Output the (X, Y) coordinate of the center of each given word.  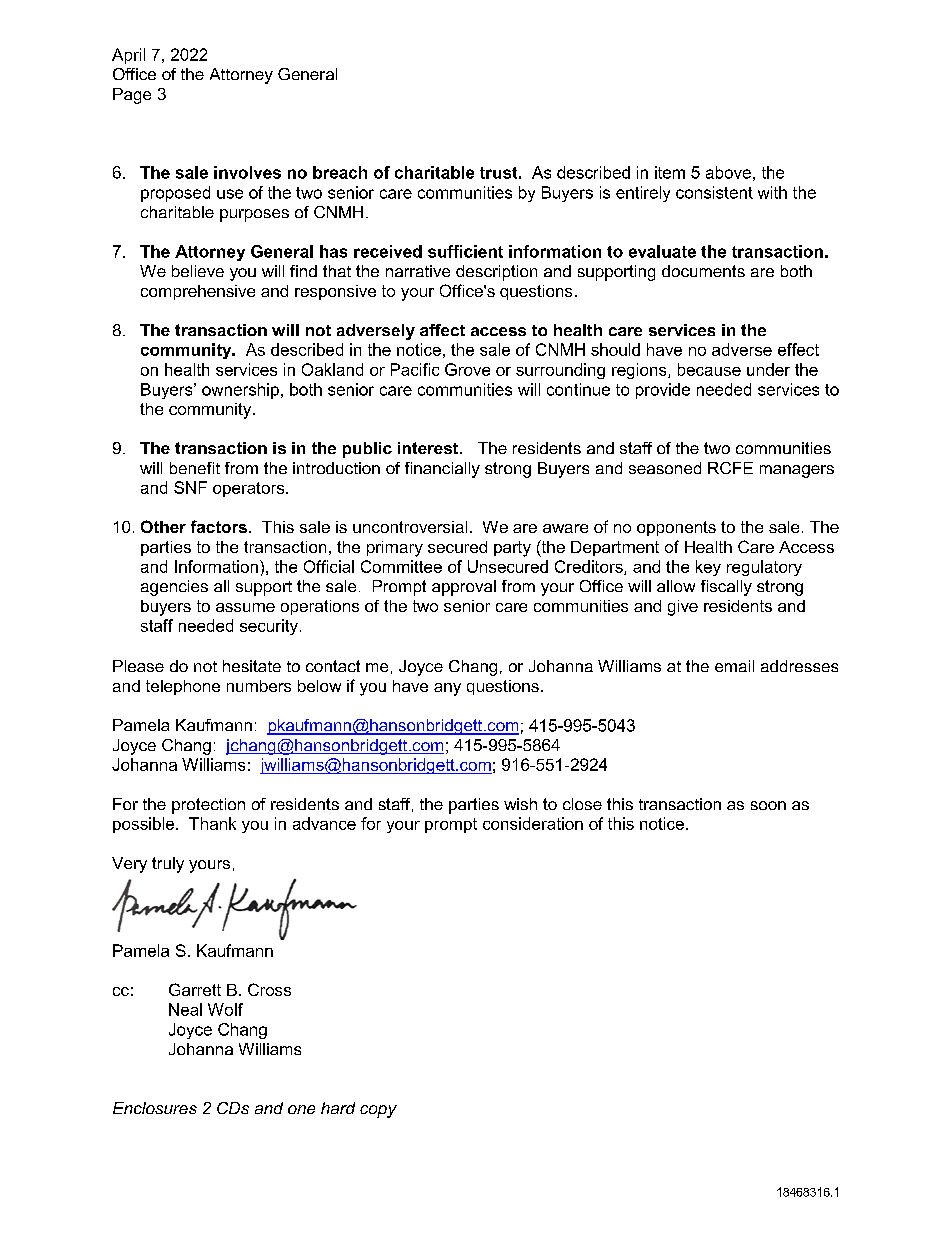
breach (340, 172)
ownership (240, 391)
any (447, 689)
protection (208, 806)
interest (429, 448)
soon (768, 805)
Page (132, 96)
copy (378, 1111)
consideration (533, 823)
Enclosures (155, 1108)
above (728, 172)
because (709, 369)
